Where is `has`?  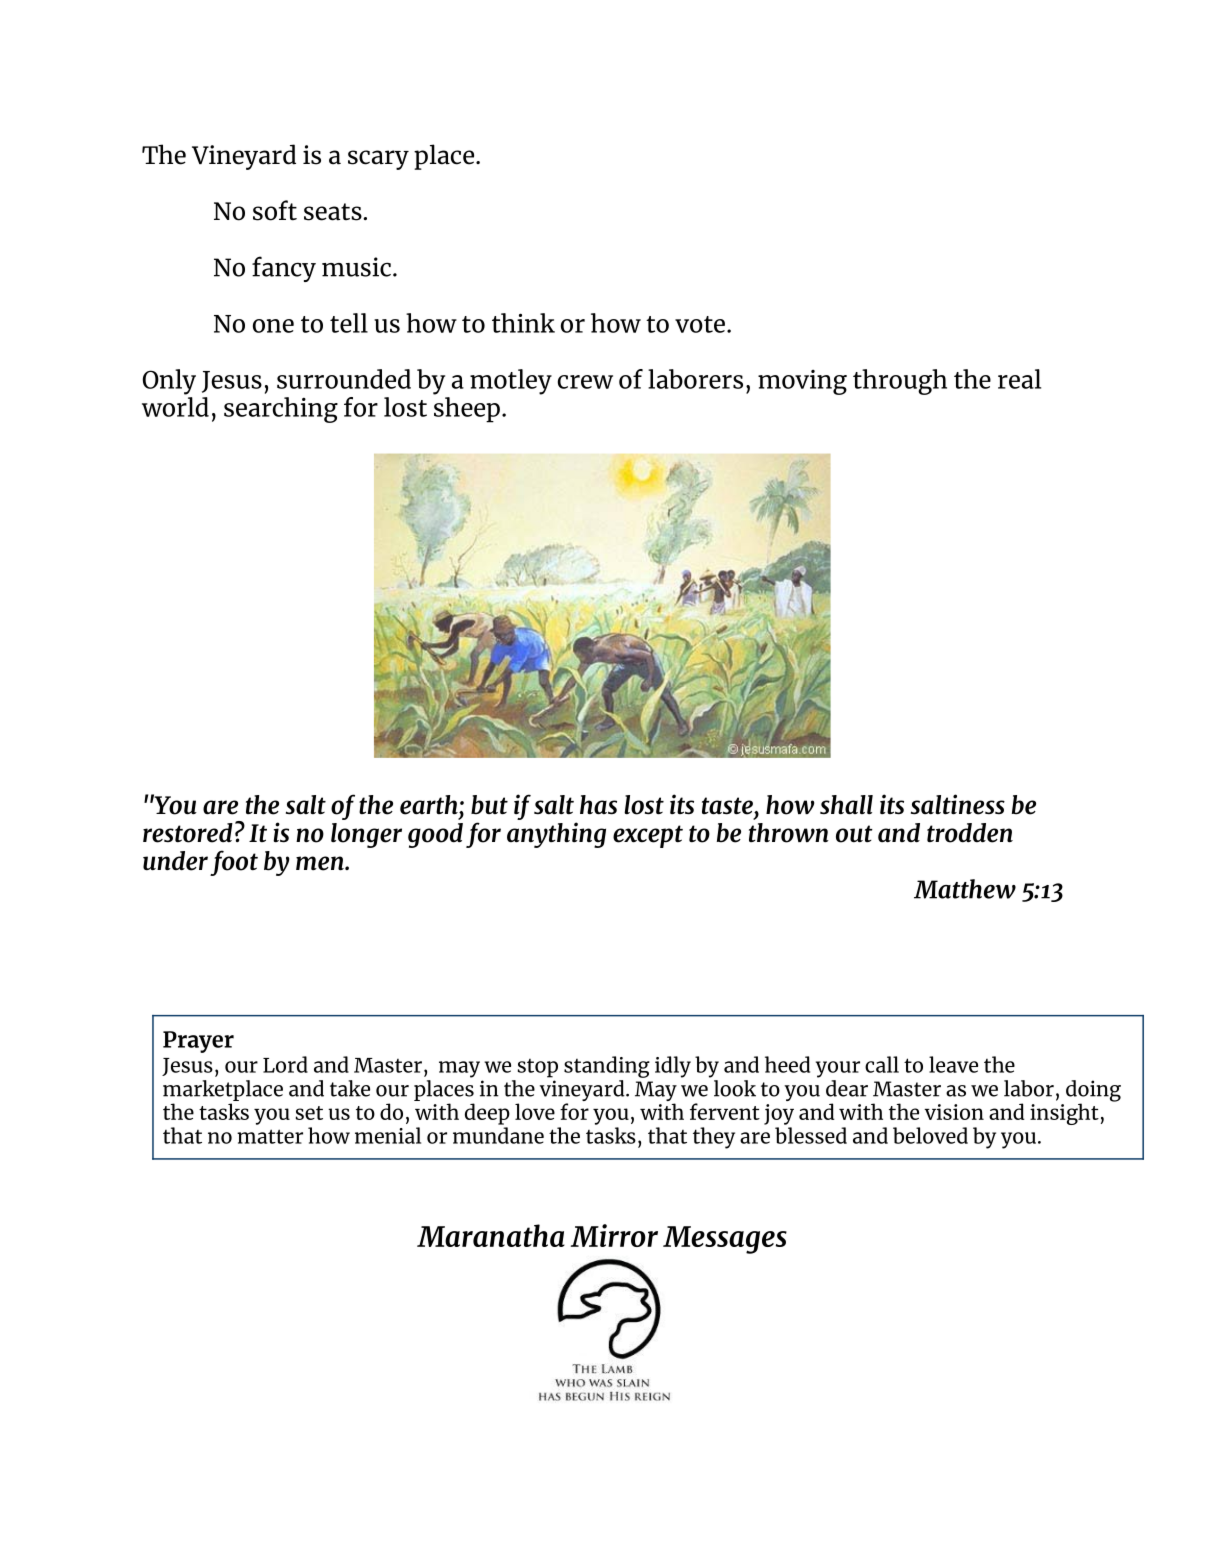
has is located at coordinates (598, 805).
